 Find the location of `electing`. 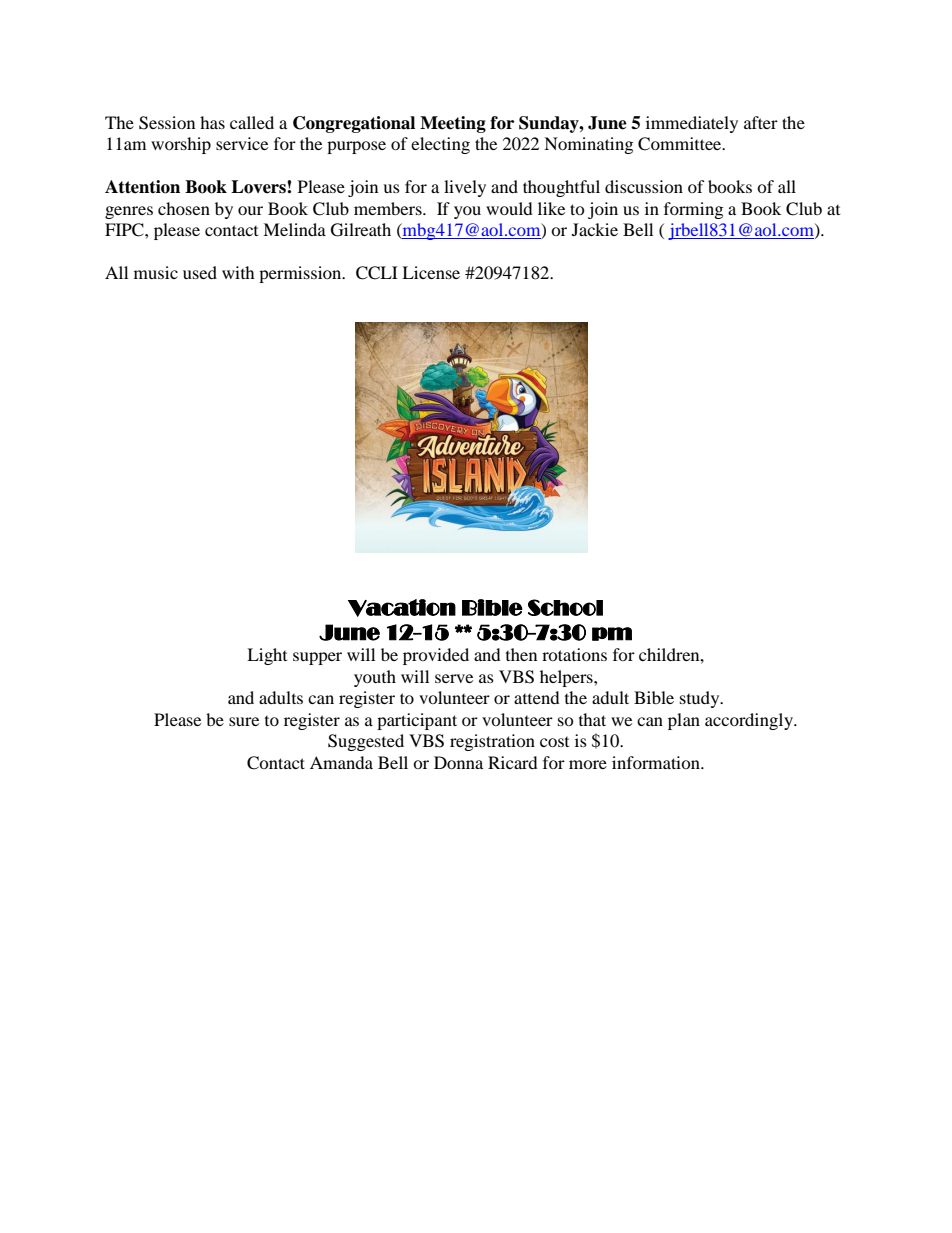

electing is located at coordinates (440, 145).
